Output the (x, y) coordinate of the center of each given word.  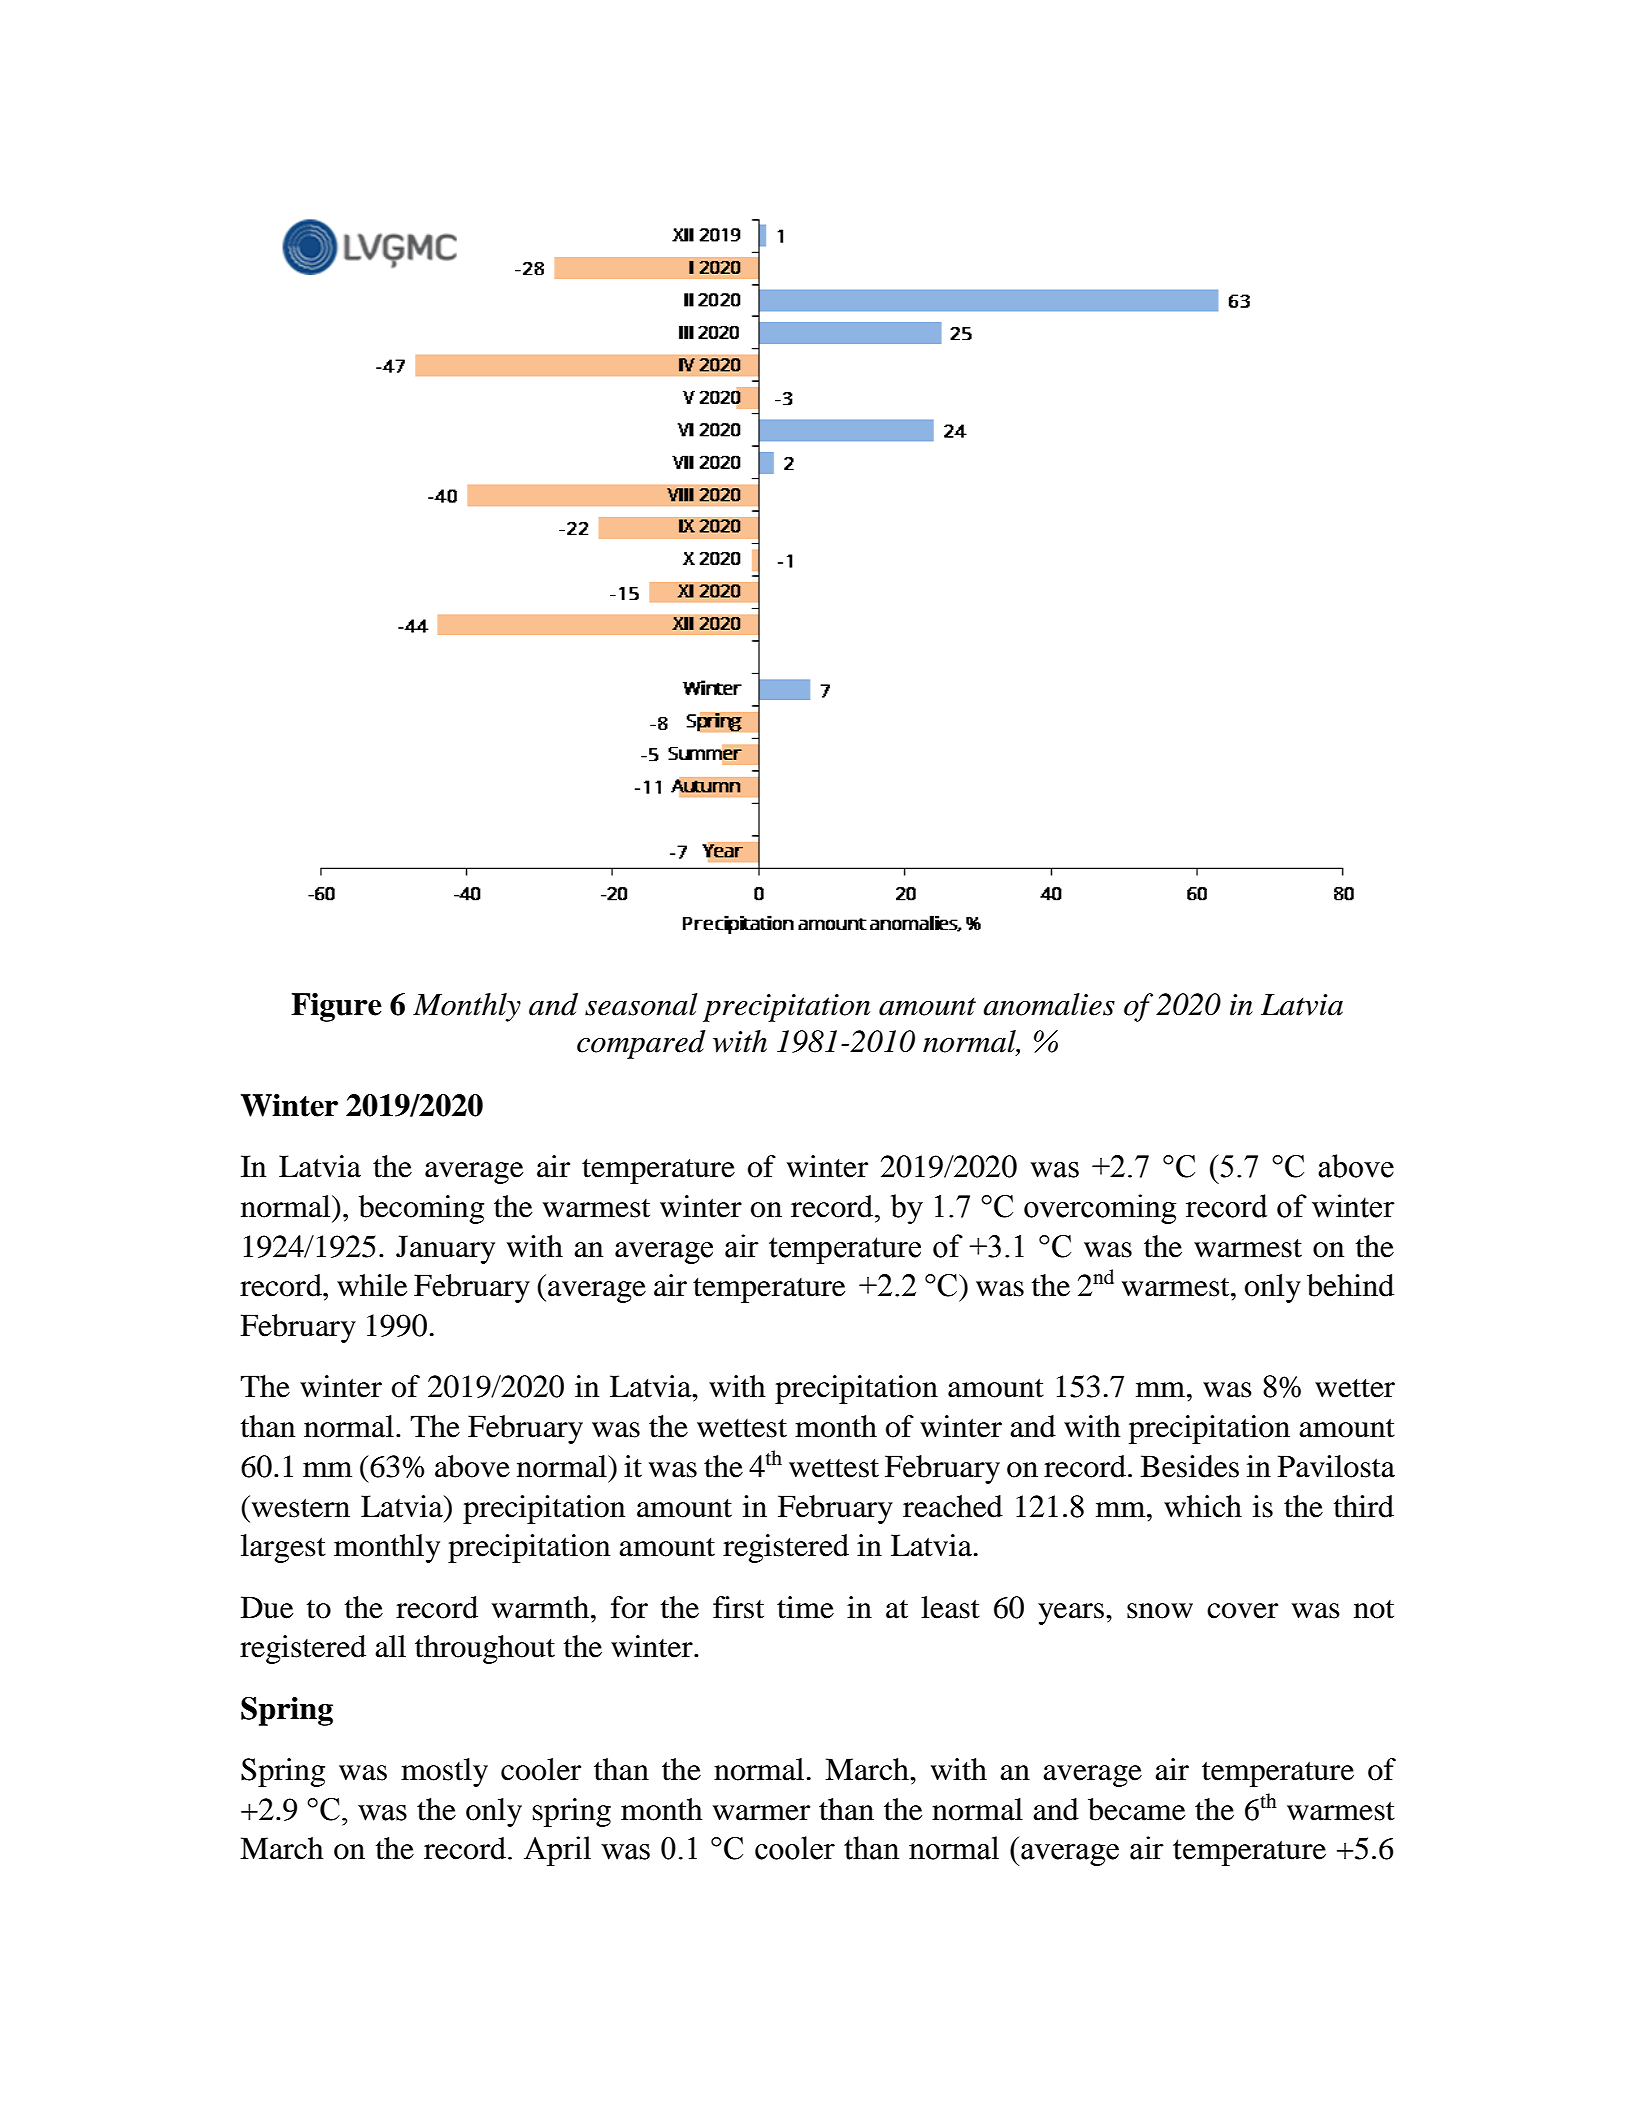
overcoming (1100, 1209)
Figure (336, 1007)
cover (1242, 1611)
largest (283, 1548)
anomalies (1049, 1004)
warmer (761, 1813)
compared (641, 1044)
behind (1350, 1285)
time (805, 1607)
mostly (444, 1772)
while (372, 1285)
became (1136, 1809)
